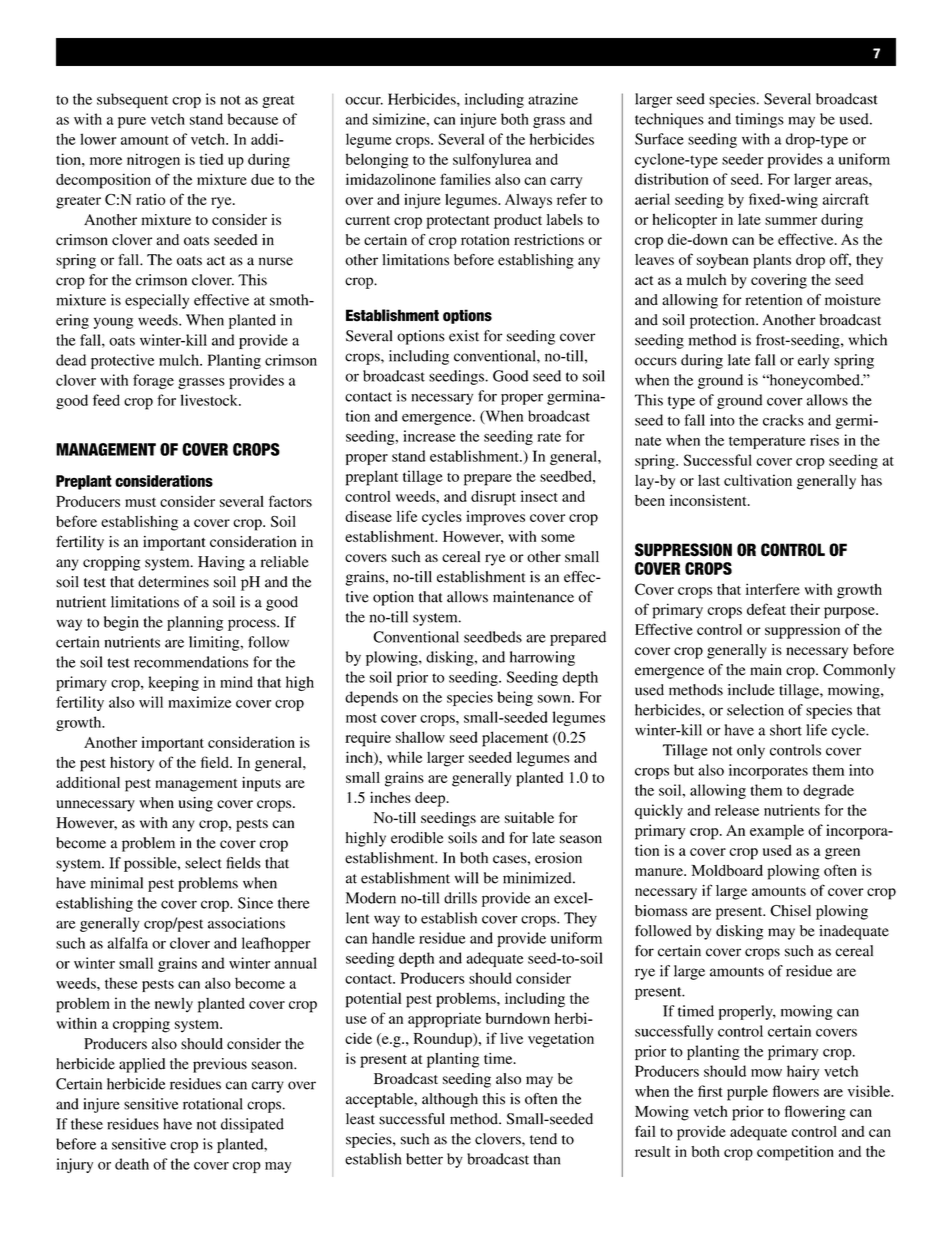 The image size is (952, 1233). Describe the element at coordinates (450, 1100) in the page. I see `although` at that location.
